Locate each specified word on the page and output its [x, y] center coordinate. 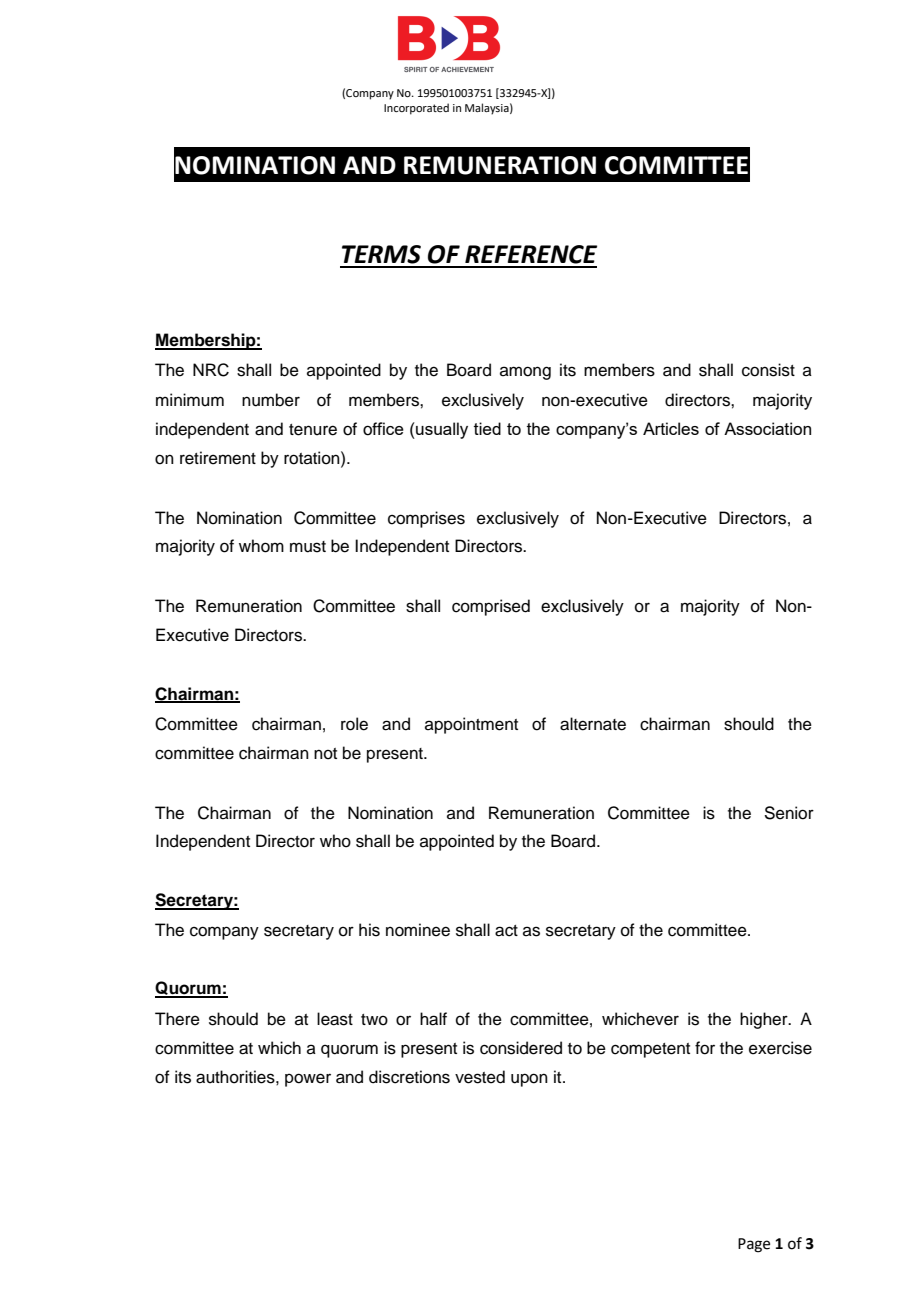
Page [754, 1245]
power [308, 1080]
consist [768, 370]
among [525, 373]
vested [480, 1077]
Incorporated [416, 109]
